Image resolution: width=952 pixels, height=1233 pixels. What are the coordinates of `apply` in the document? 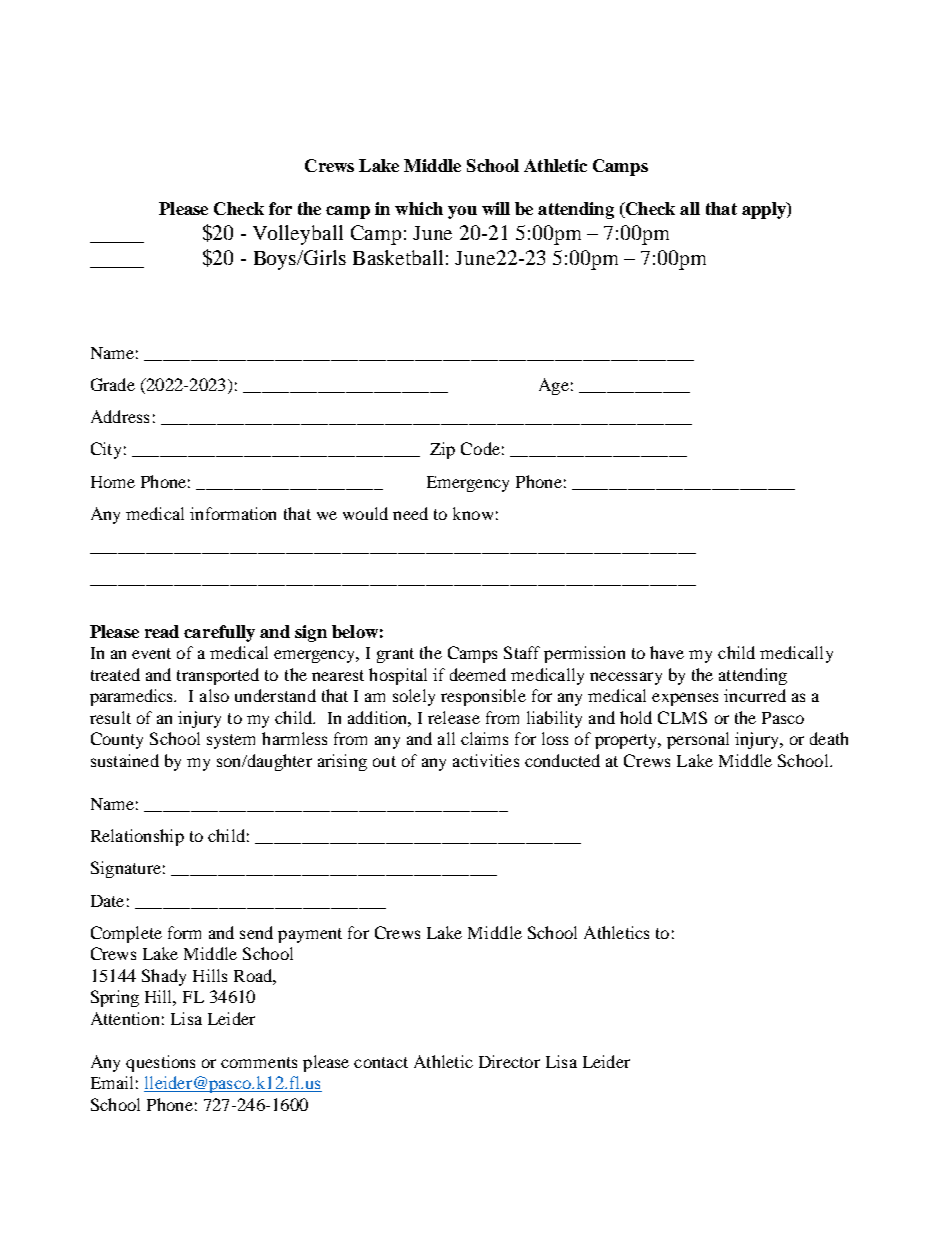 It's located at (765, 210).
